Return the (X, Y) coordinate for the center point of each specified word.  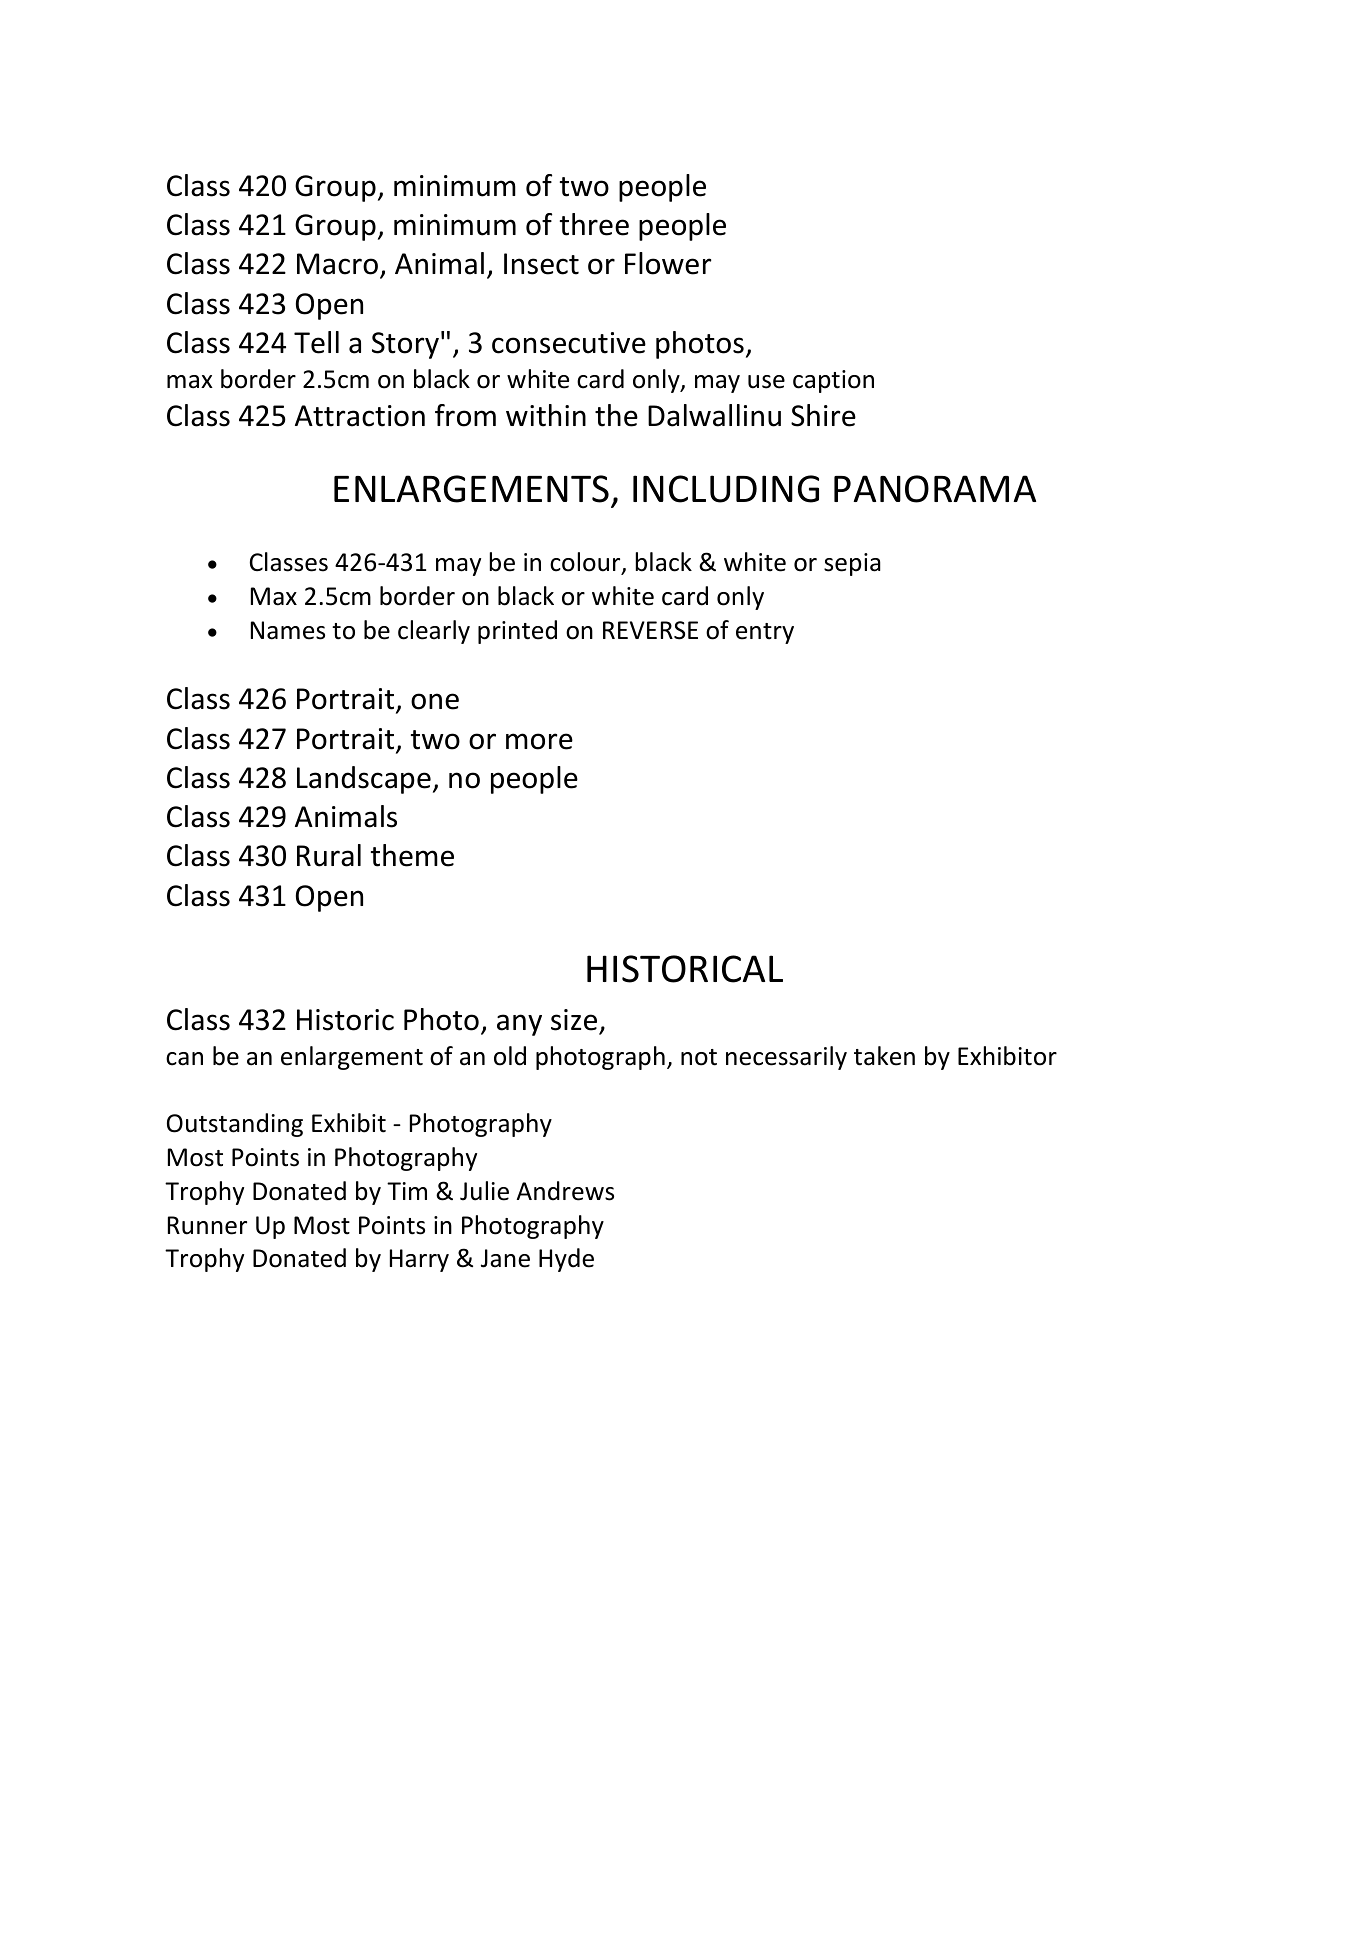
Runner (207, 1225)
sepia (852, 564)
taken (884, 1056)
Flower (668, 263)
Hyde (566, 1260)
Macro (337, 264)
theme (412, 855)
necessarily (786, 1058)
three (594, 224)
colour (586, 563)
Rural (329, 855)
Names (288, 630)
